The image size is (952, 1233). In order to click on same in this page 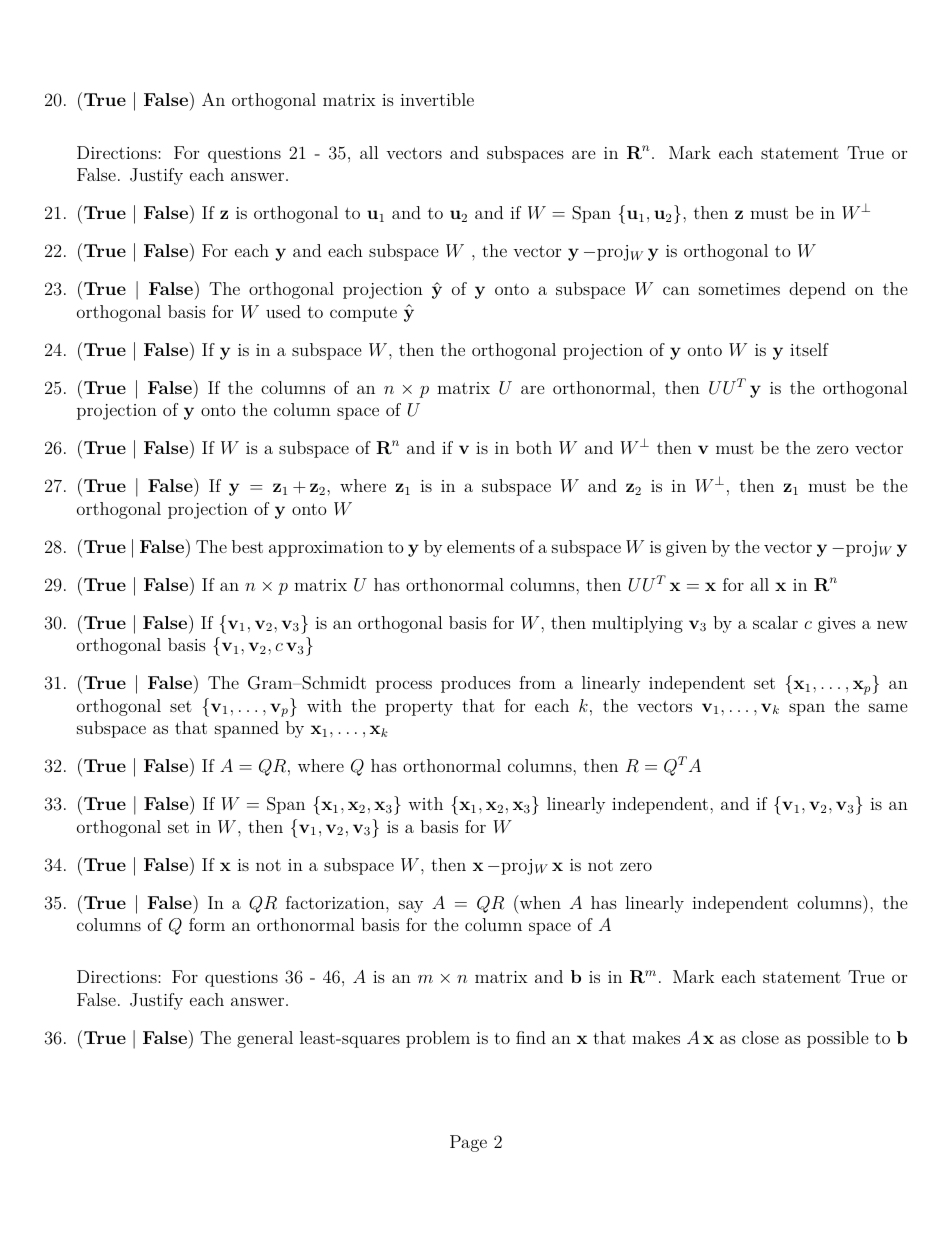, I will do `click(888, 707)`.
